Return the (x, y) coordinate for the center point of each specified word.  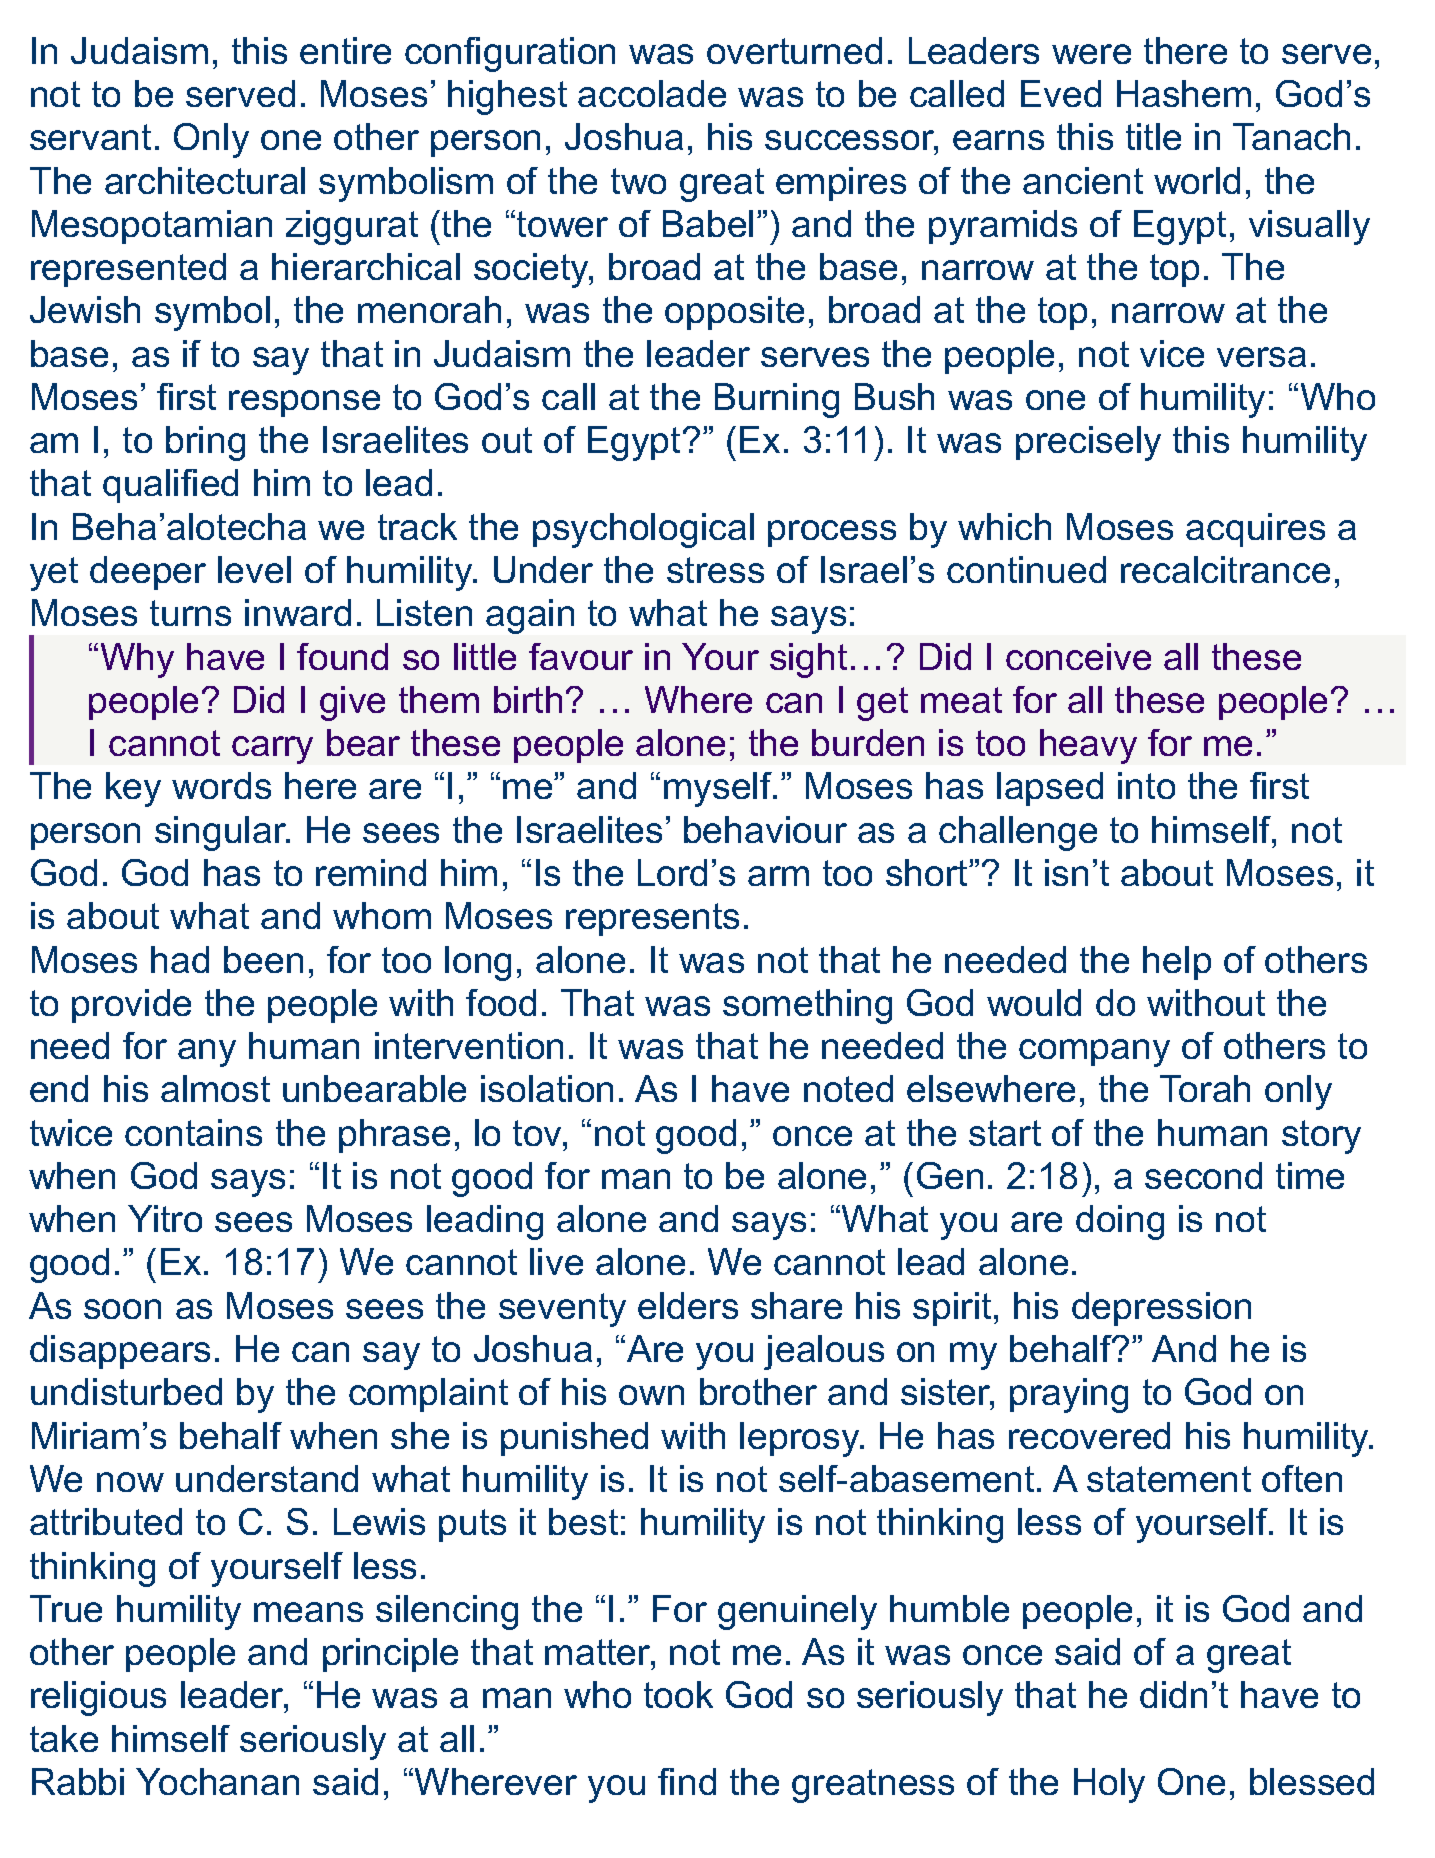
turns (190, 613)
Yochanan (217, 1781)
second (1203, 1175)
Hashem (1184, 93)
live (556, 1261)
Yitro (165, 1218)
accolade (652, 93)
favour (581, 656)
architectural (205, 180)
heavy (1088, 746)
